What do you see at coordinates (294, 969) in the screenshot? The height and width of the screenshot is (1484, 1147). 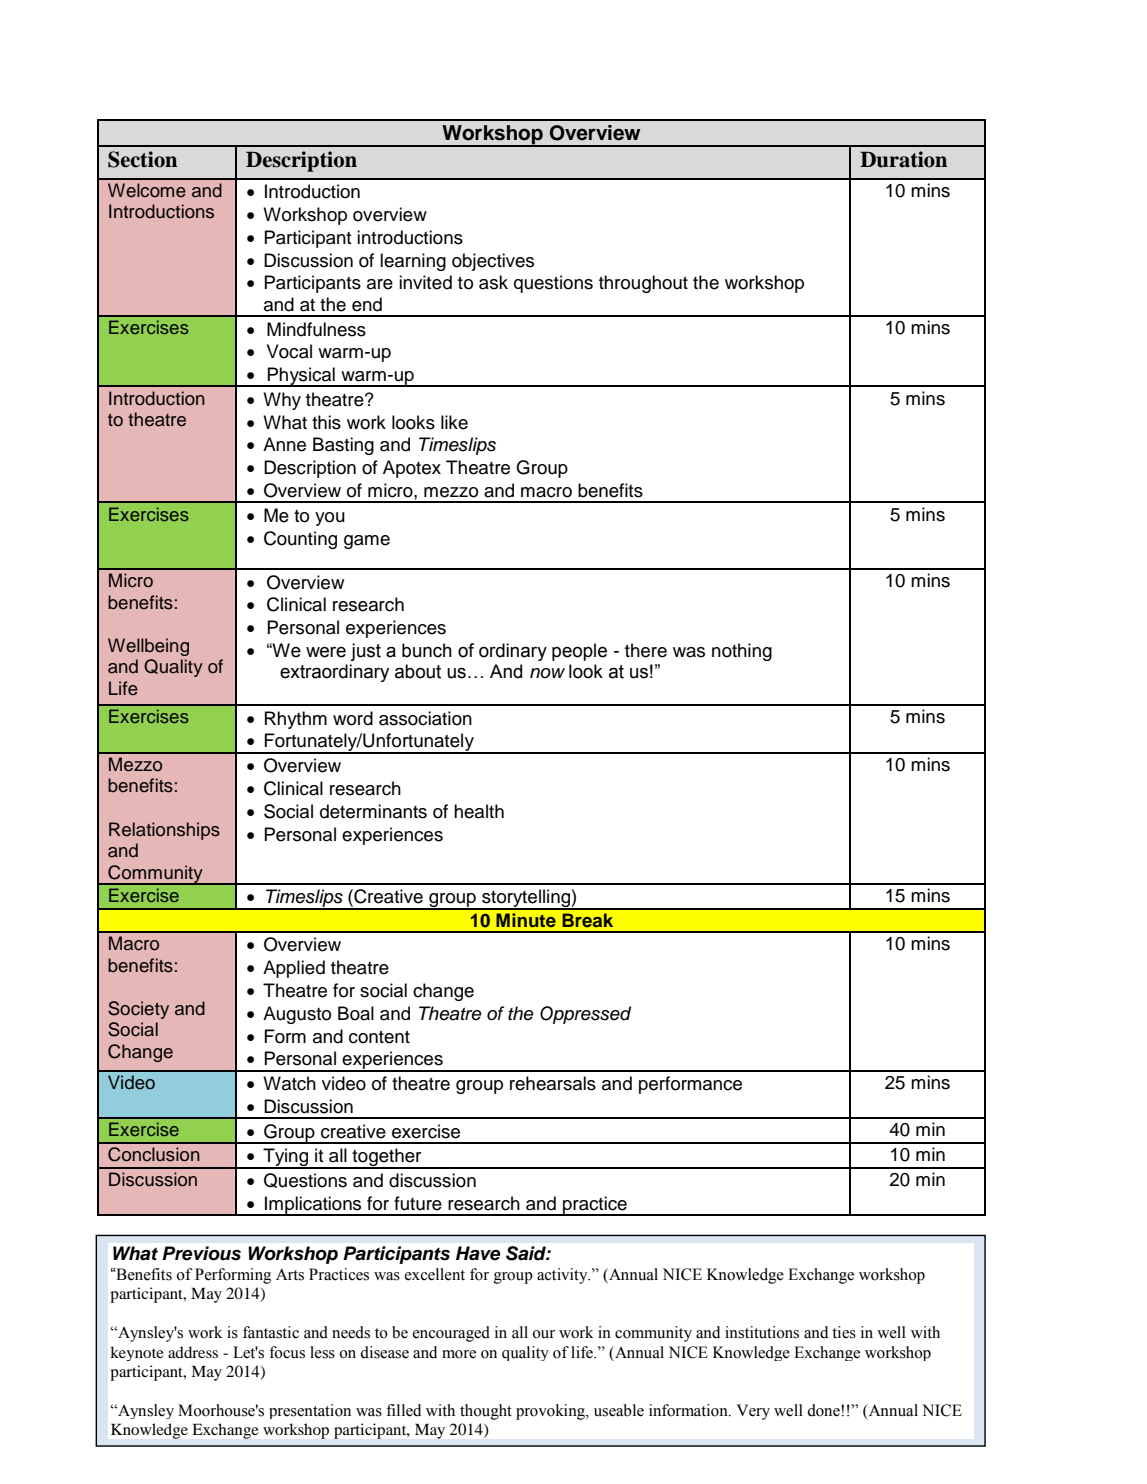 I see `Applied` at bounding box center [294, 969].
